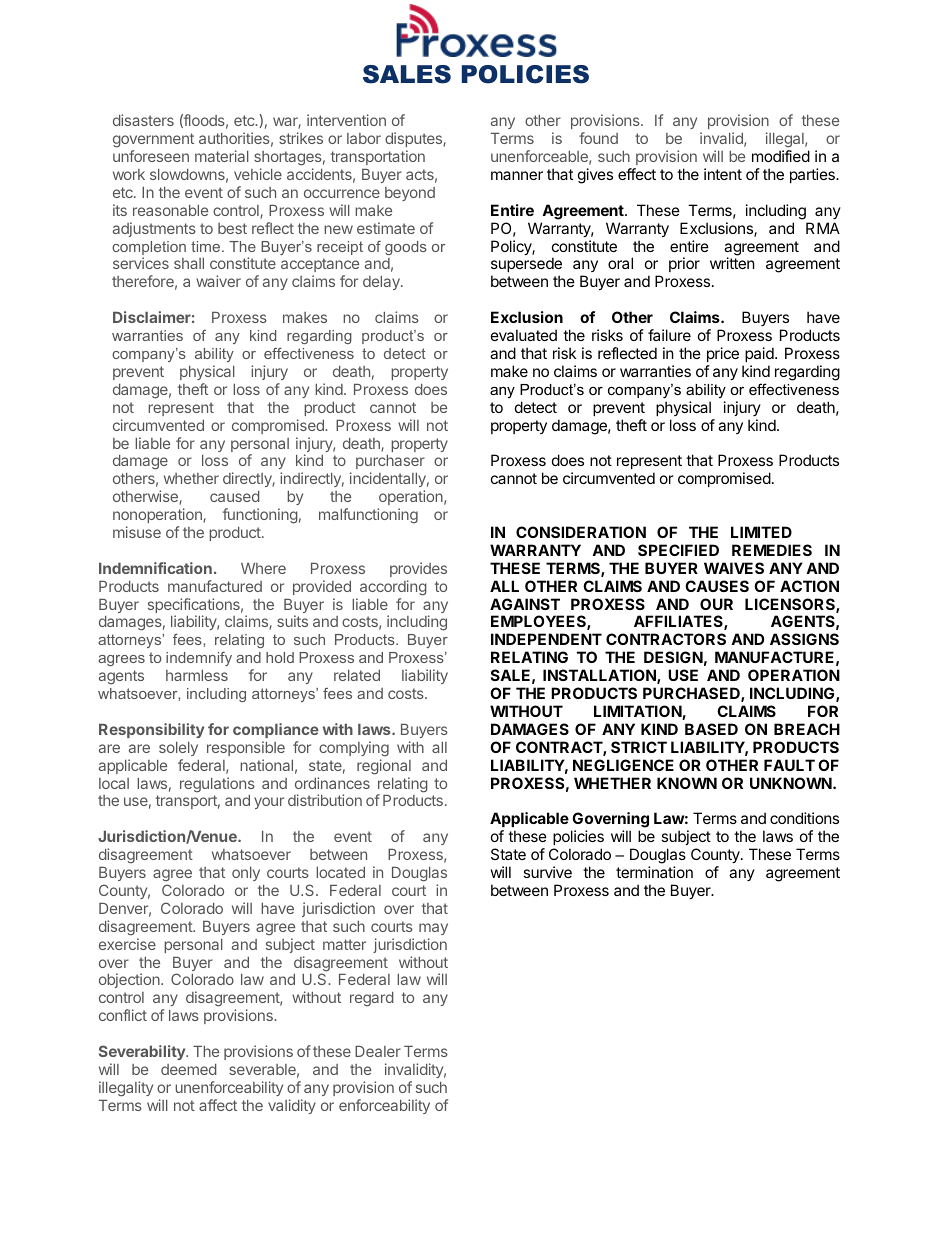 The height and width of the screenshot is (1233, 952). I want to click on CAUSES, so click(717, 586).
